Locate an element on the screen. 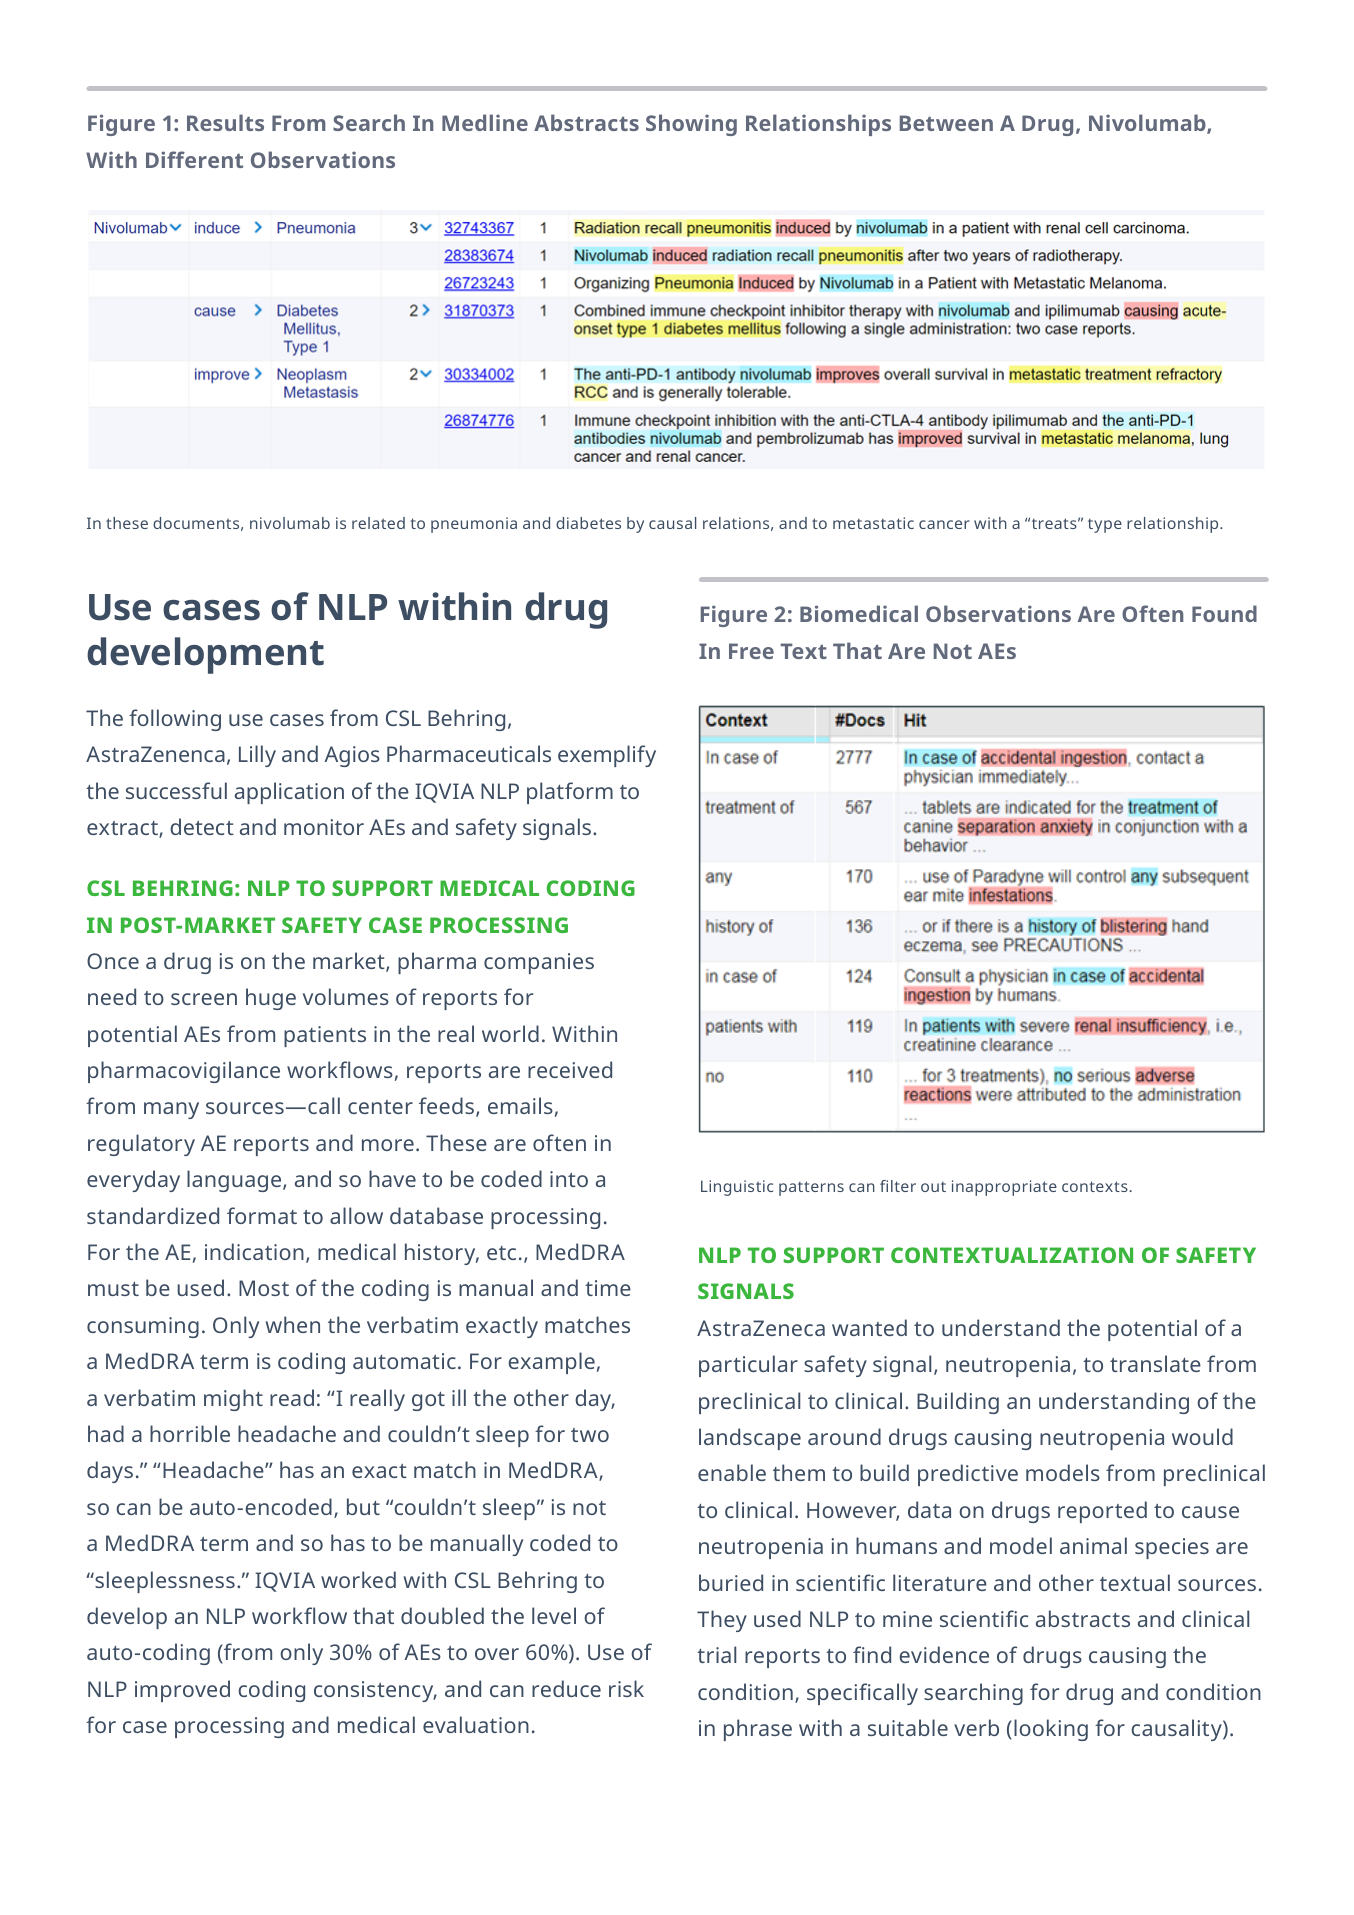 This screenshot has width=1354, height=1915. Different is located at coordinates (194, 159).
